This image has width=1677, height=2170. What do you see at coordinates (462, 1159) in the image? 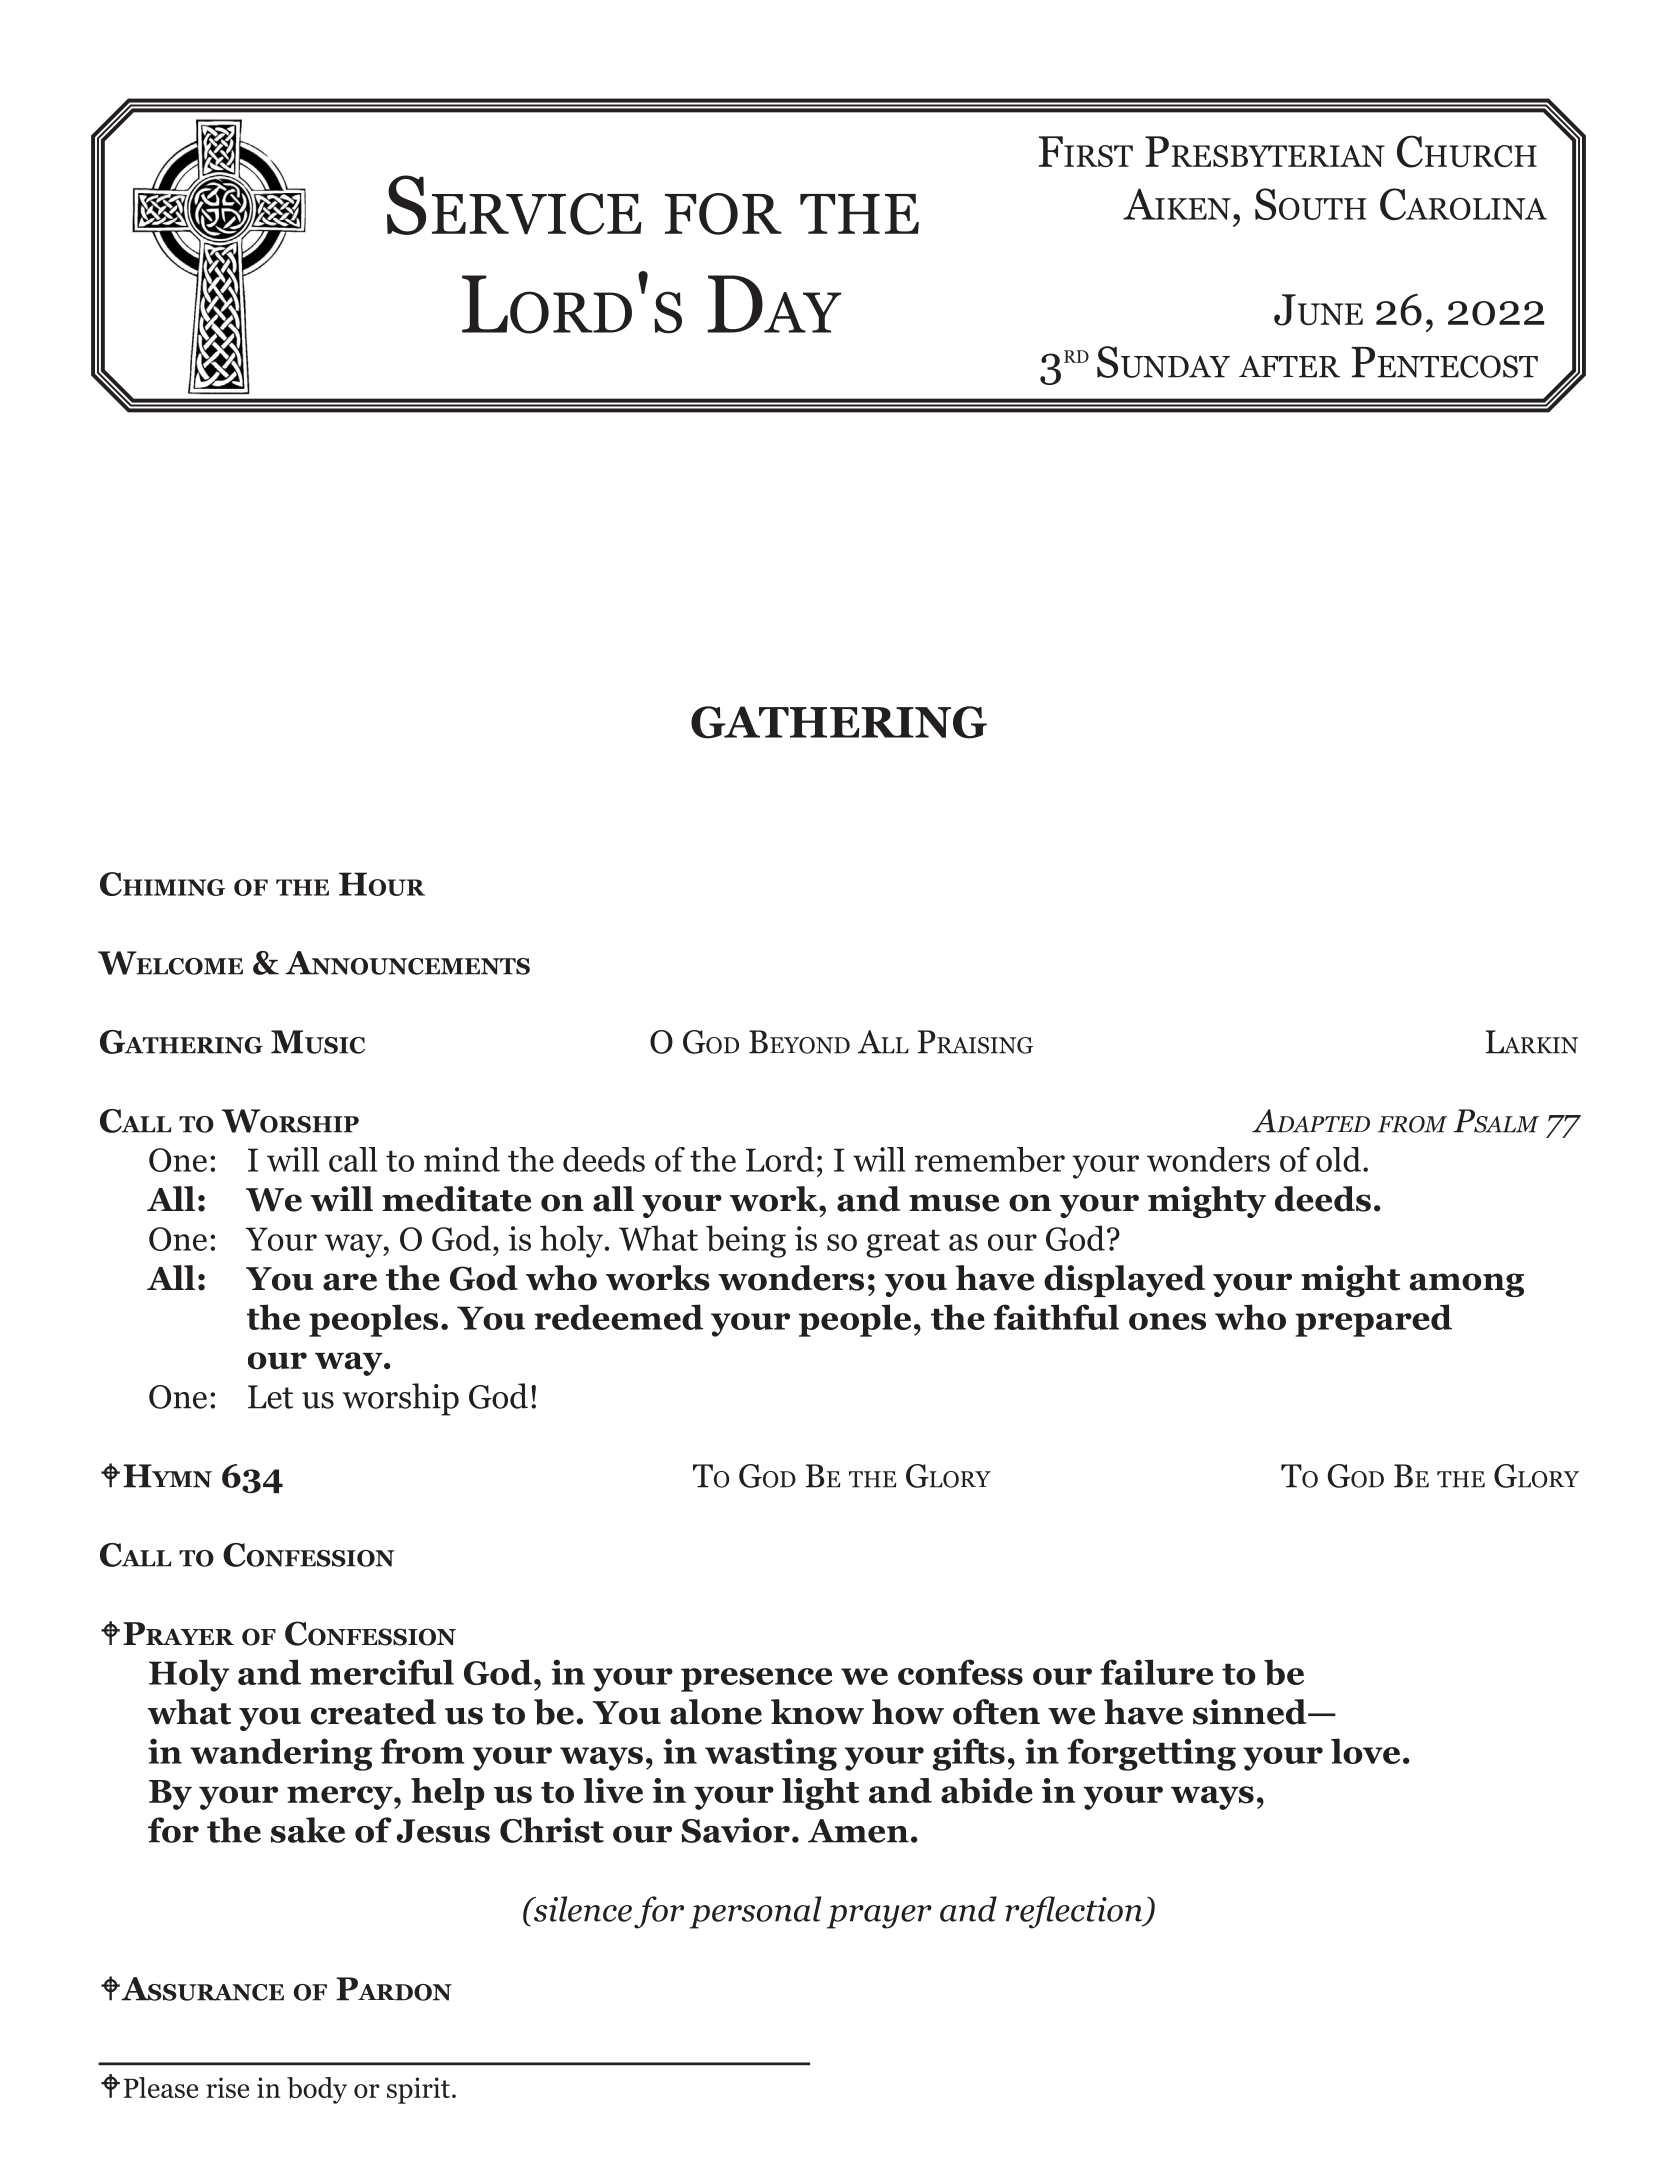
I see `mind` at bounding box center [462, 1159].
